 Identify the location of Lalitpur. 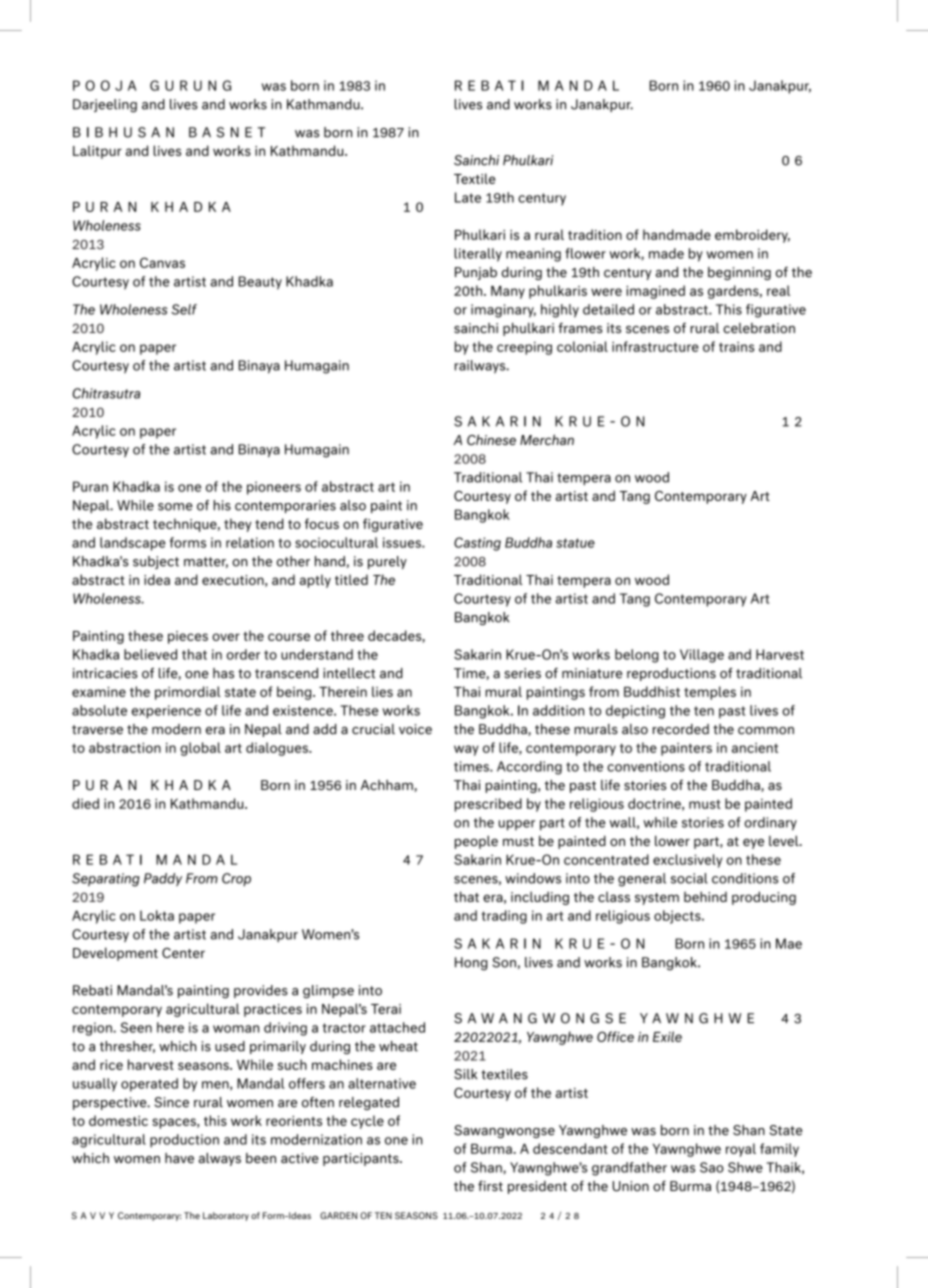
(97, 152).
